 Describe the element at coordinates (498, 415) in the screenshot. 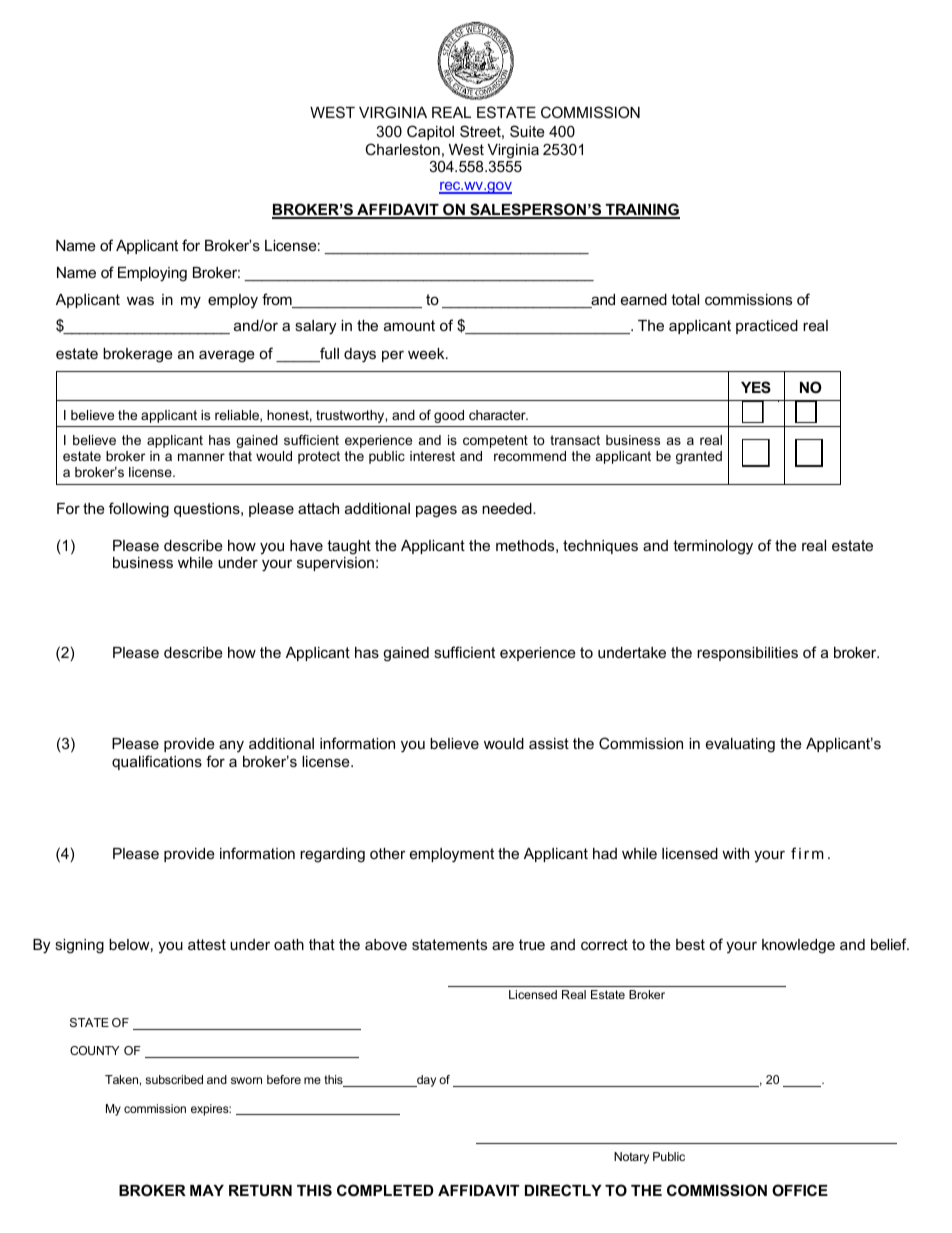

I see `character` at that location.
